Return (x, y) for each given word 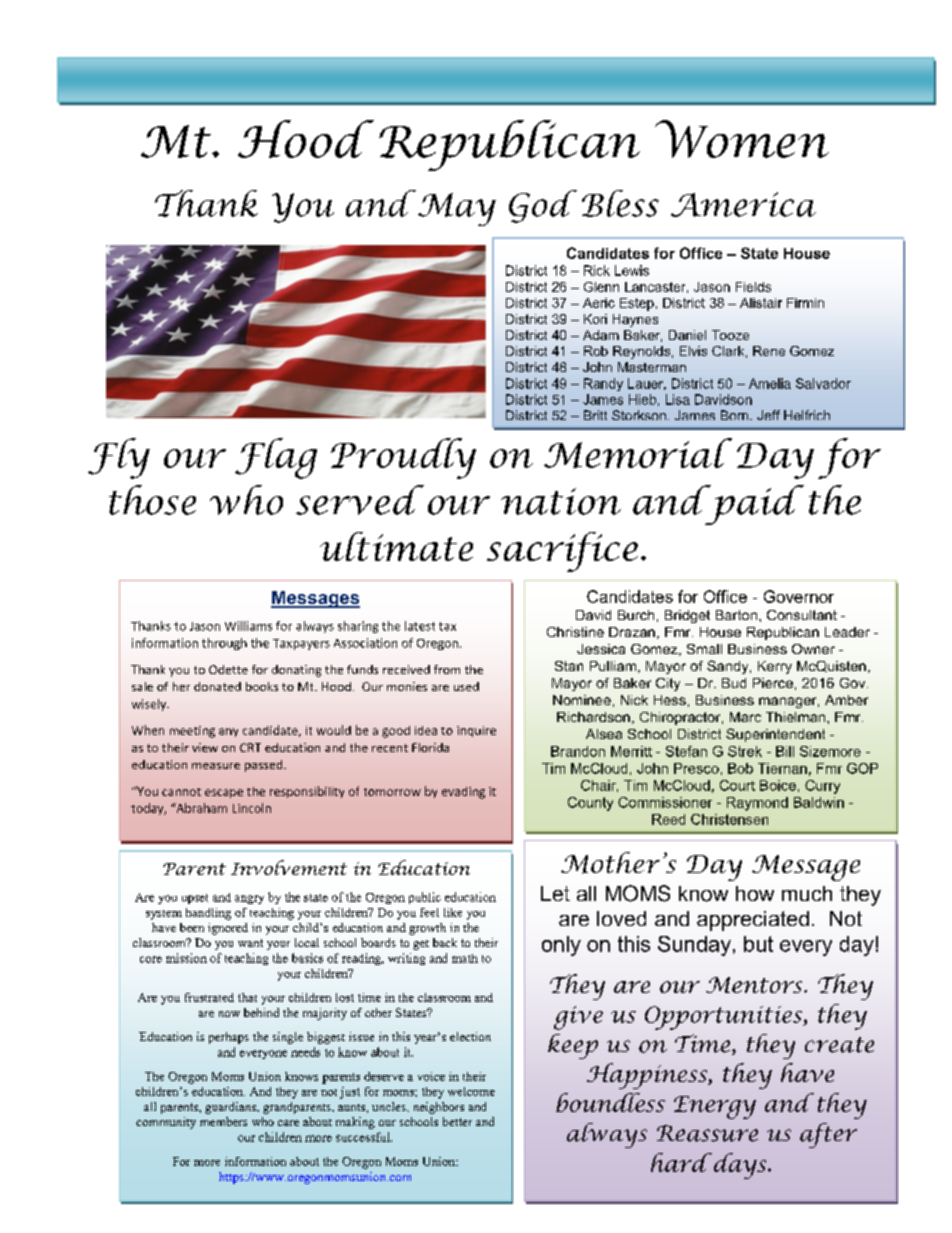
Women (742, 139)
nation (561, 501)
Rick (597, 270)
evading (463, 793)
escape (224, 793)
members (223, 1121)
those (152, 500)
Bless (620, 203)
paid (753, 505)
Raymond (757, 804)
